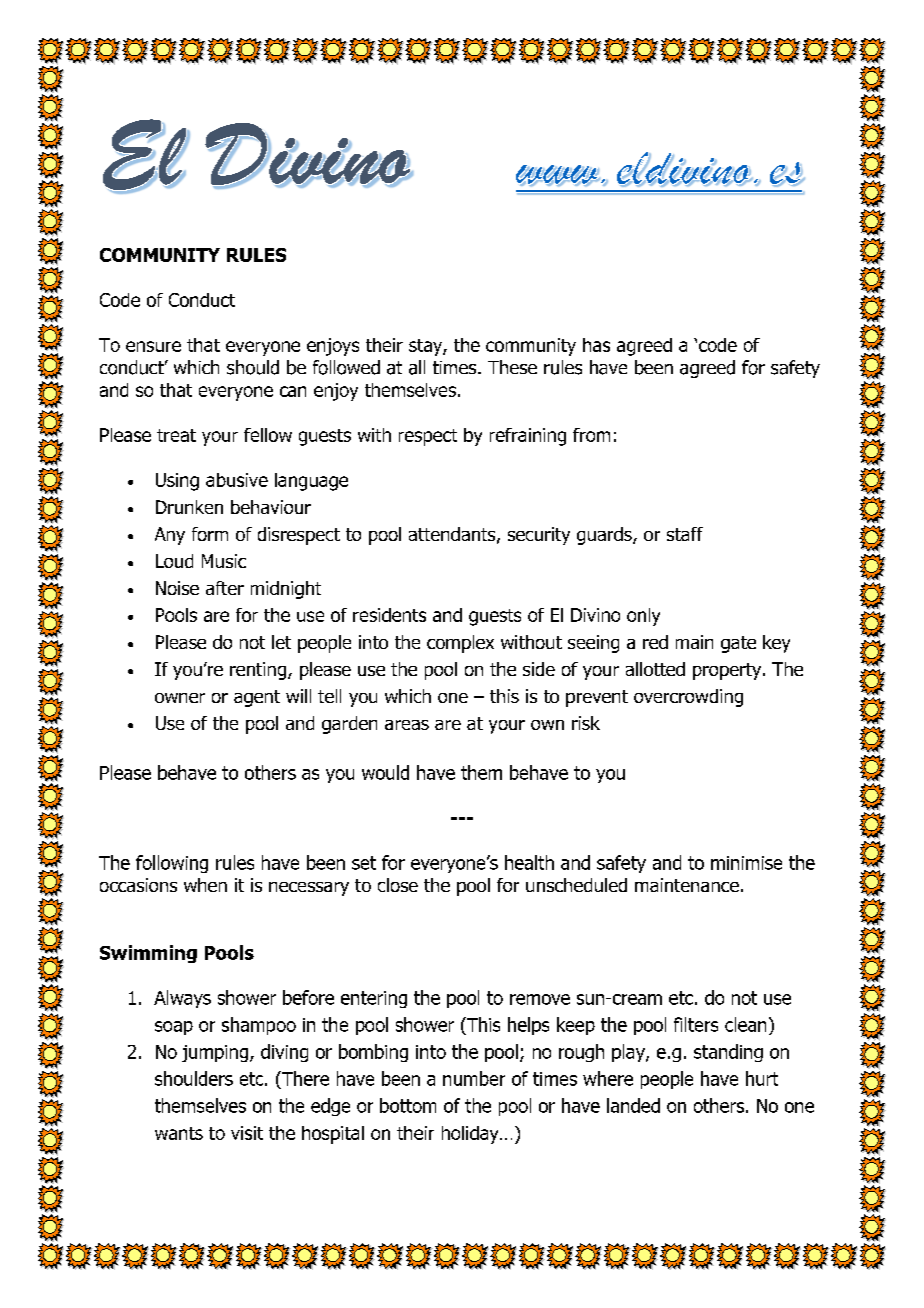  What do you see at coordinates (398, 885) in the page?
I see `close` at bounding box center [398, 885].
